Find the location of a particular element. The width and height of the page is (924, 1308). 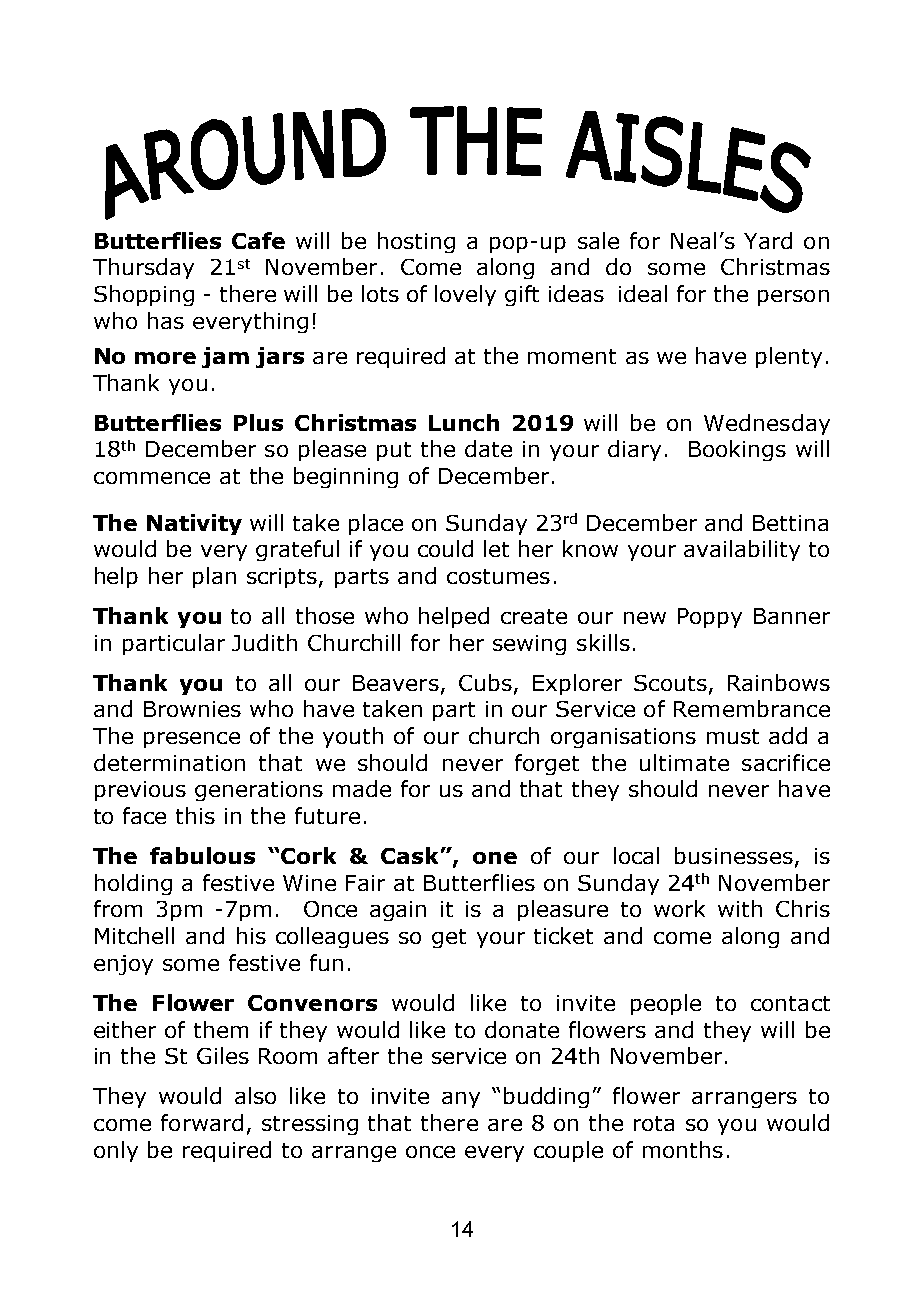

with is located at coordinates (740, 908).
